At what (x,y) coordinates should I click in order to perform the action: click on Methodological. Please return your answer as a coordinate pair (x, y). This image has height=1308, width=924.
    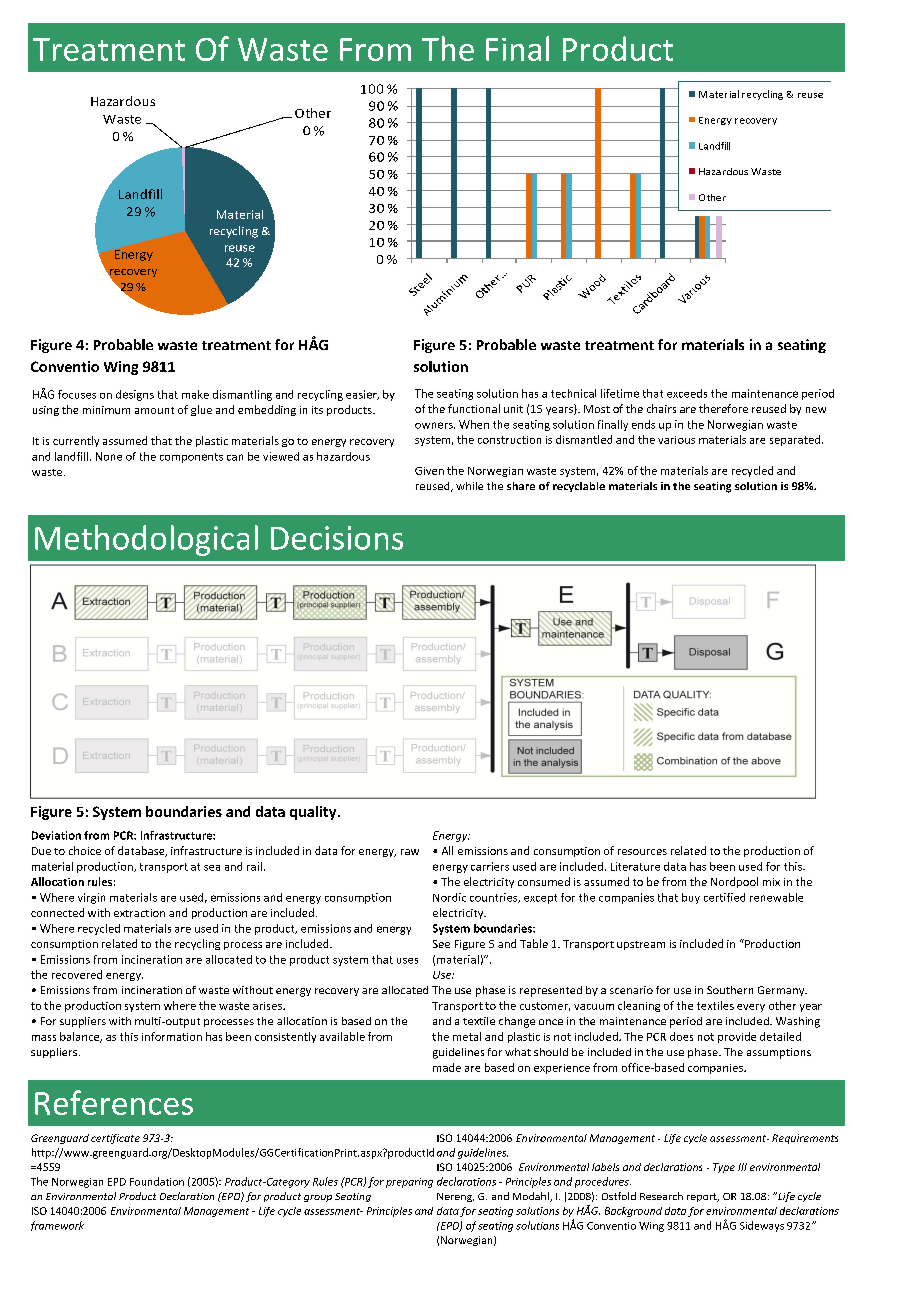
    Looking at the image, I should click on (146, 540).
